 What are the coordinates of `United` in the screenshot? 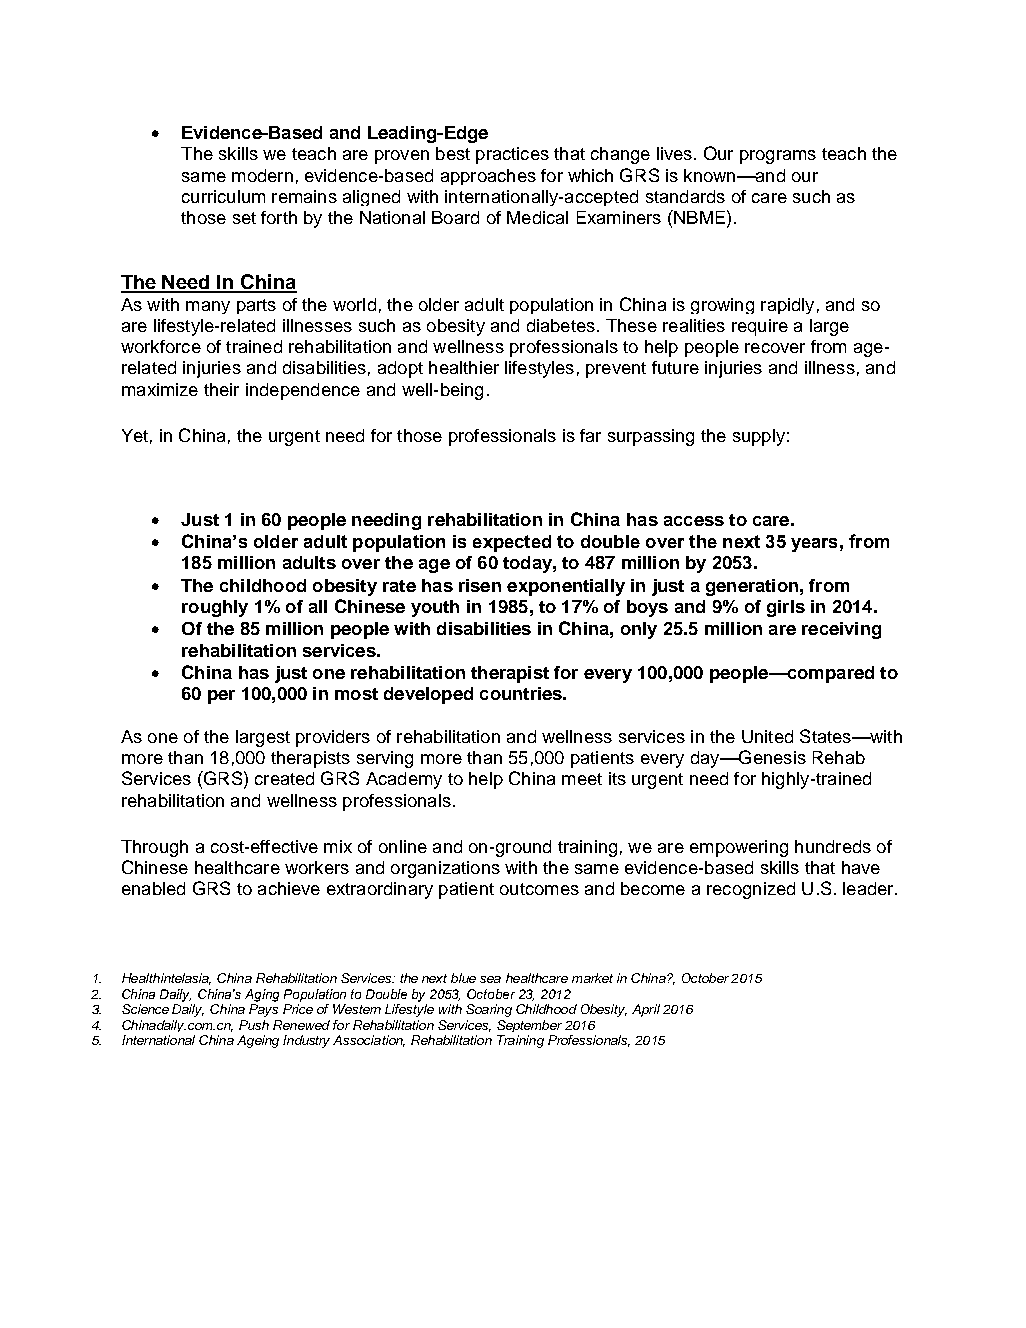 It's located at (767, 736).
